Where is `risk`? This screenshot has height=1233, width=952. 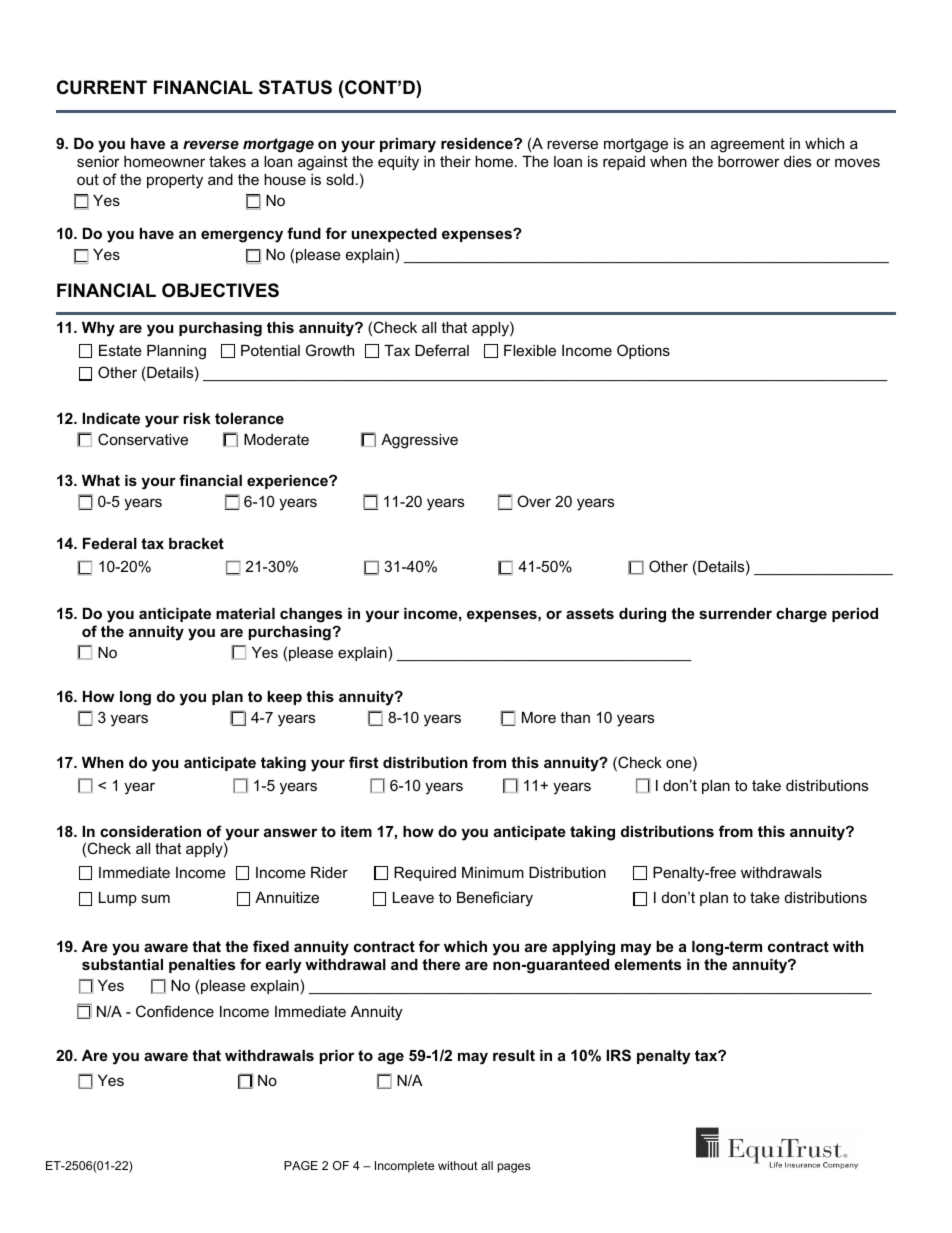 risk is located at coordinates (197, 418).
